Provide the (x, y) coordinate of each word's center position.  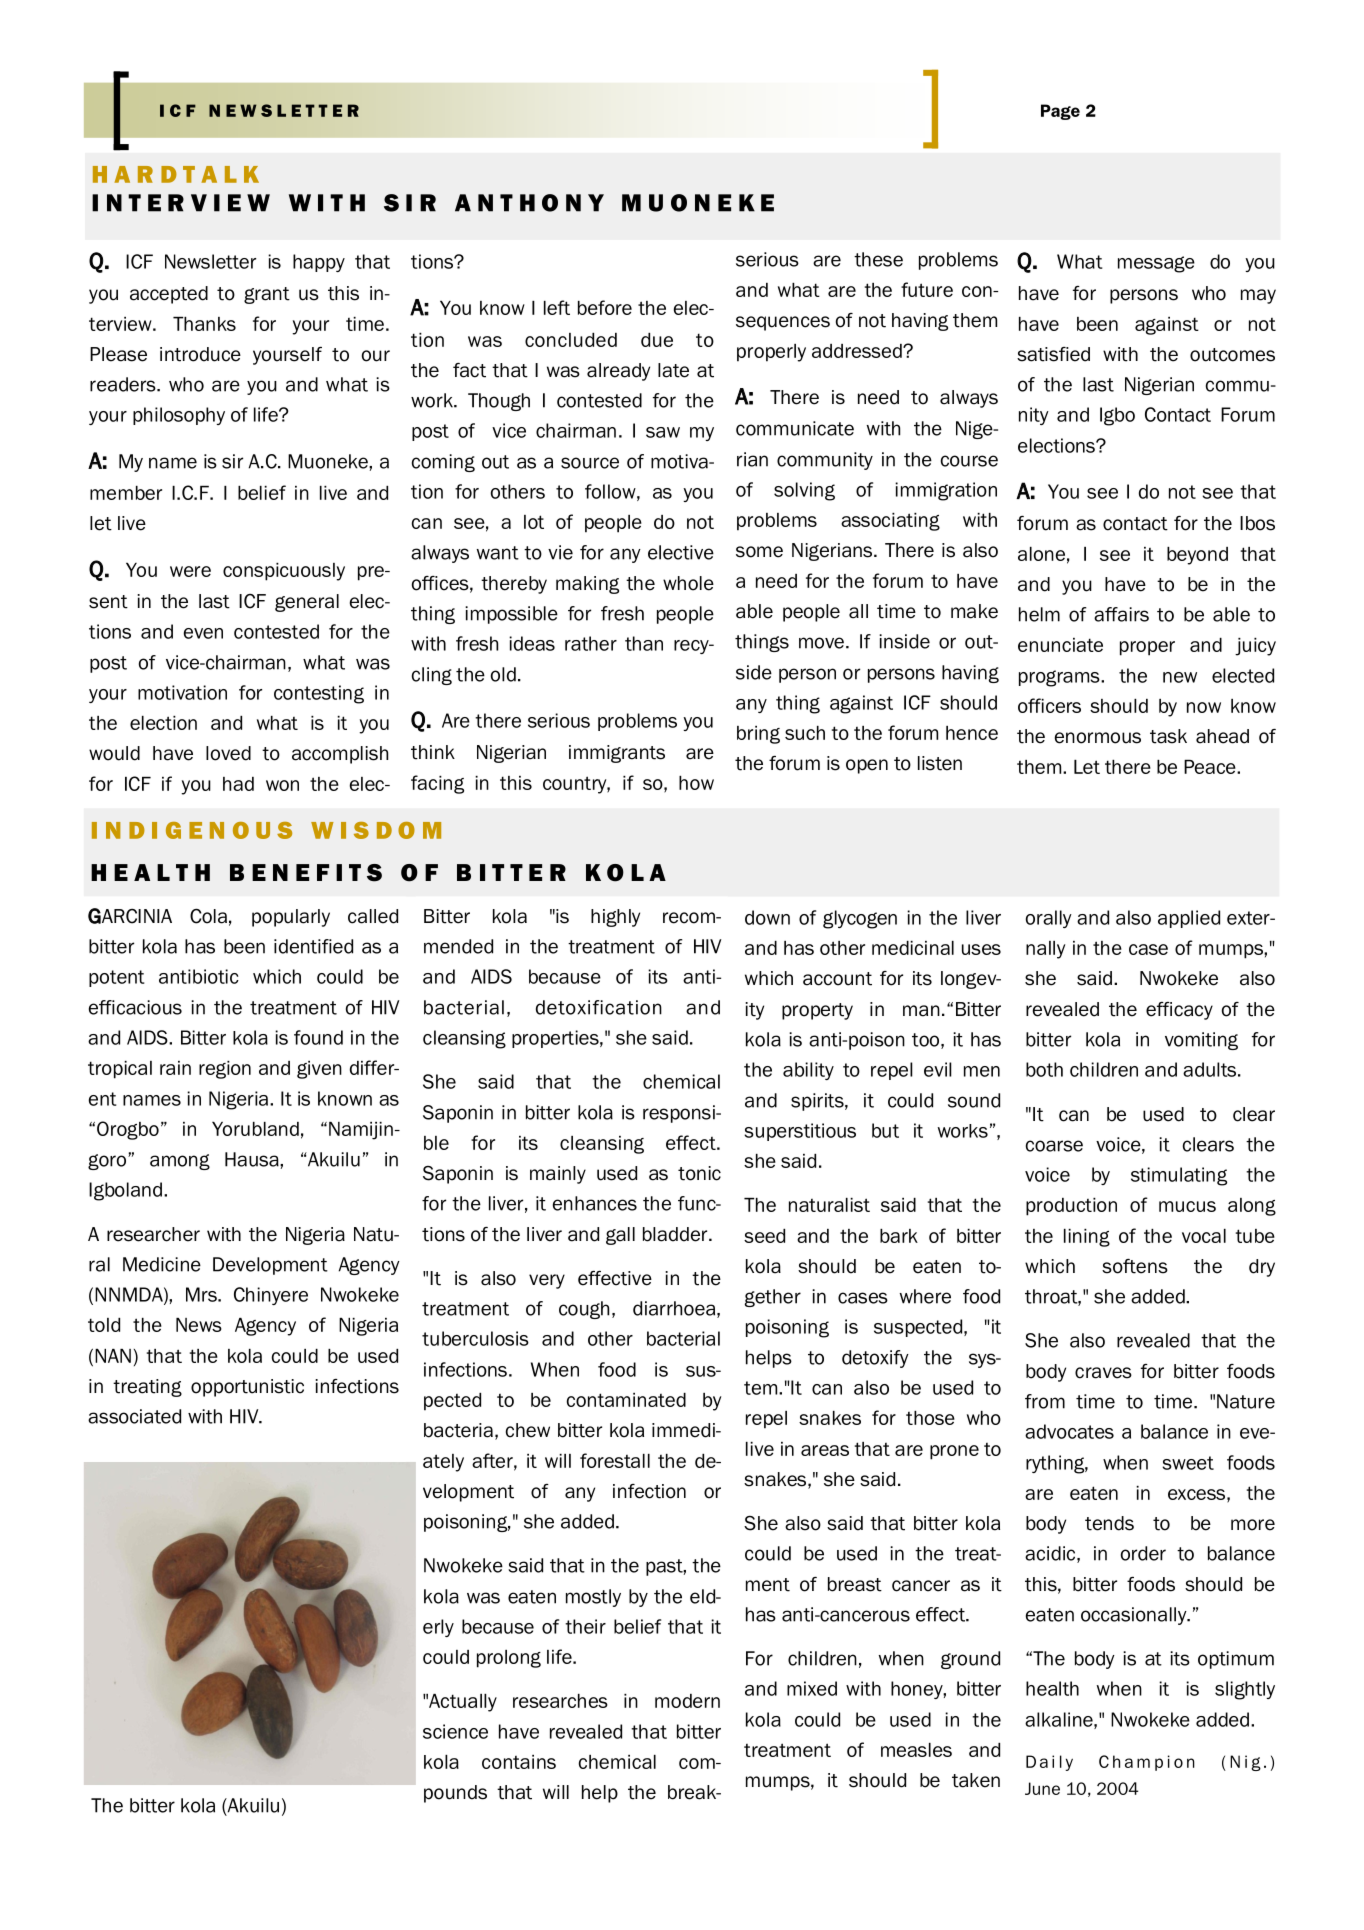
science (455, 1731)
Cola (208, 916)
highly (615, 918)
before (605, 307)
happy (319, 263)
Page (1060, 112)
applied (1189, 919)
